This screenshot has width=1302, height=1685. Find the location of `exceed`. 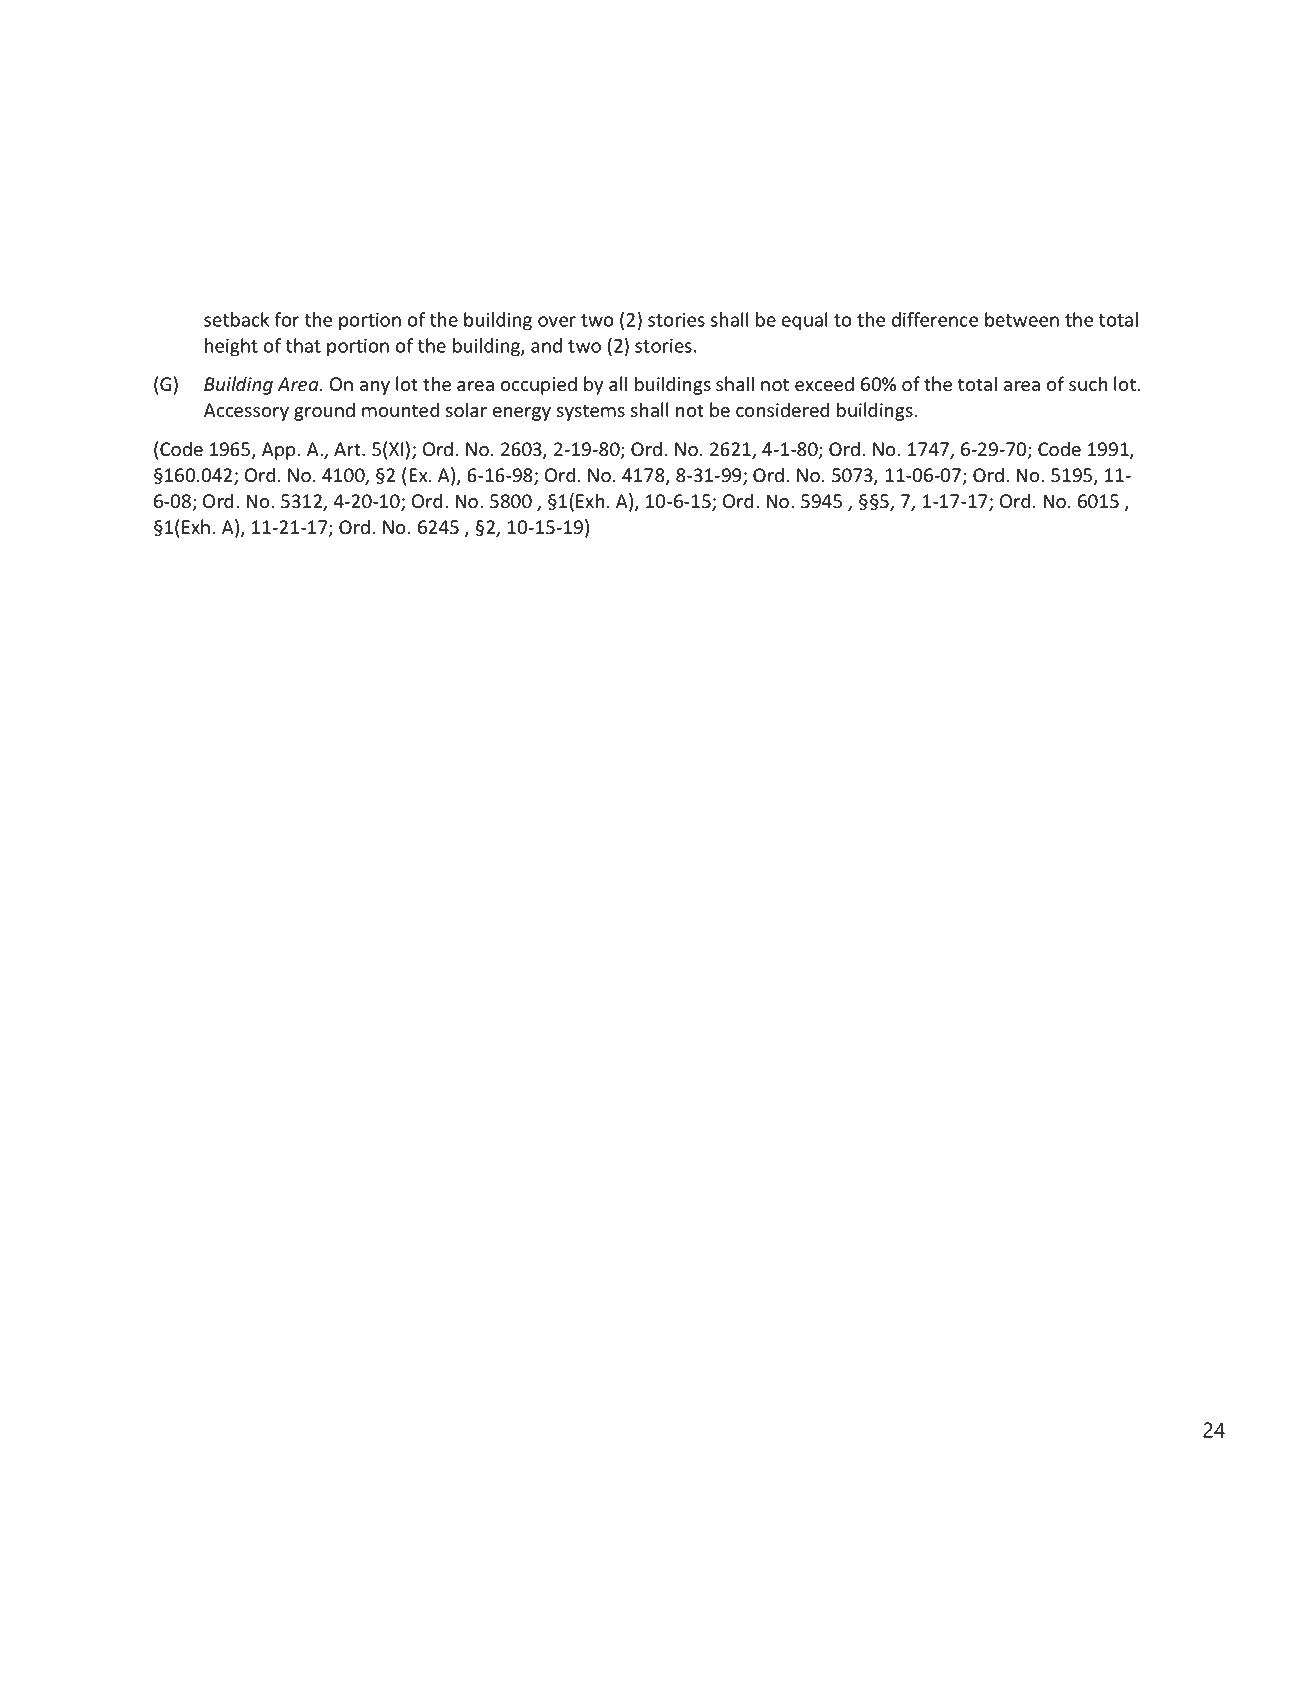

exceed is located at coordinates (824, 384).
